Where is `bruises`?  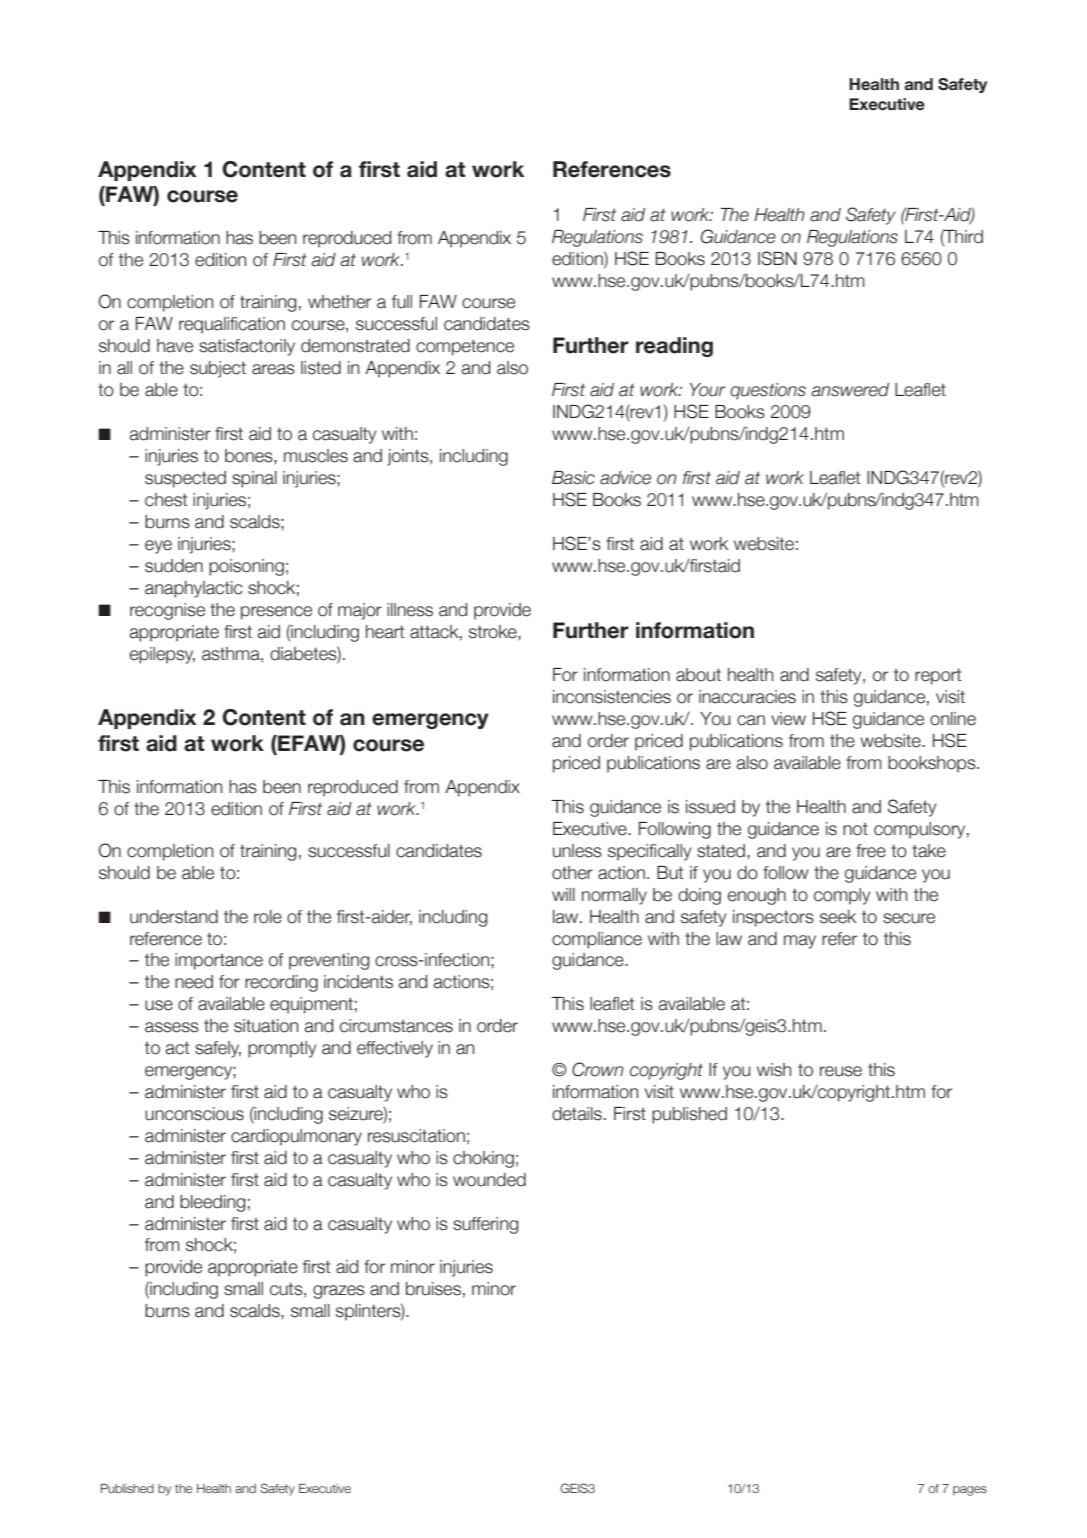 bruises is located at coordinates (433, 1289).
